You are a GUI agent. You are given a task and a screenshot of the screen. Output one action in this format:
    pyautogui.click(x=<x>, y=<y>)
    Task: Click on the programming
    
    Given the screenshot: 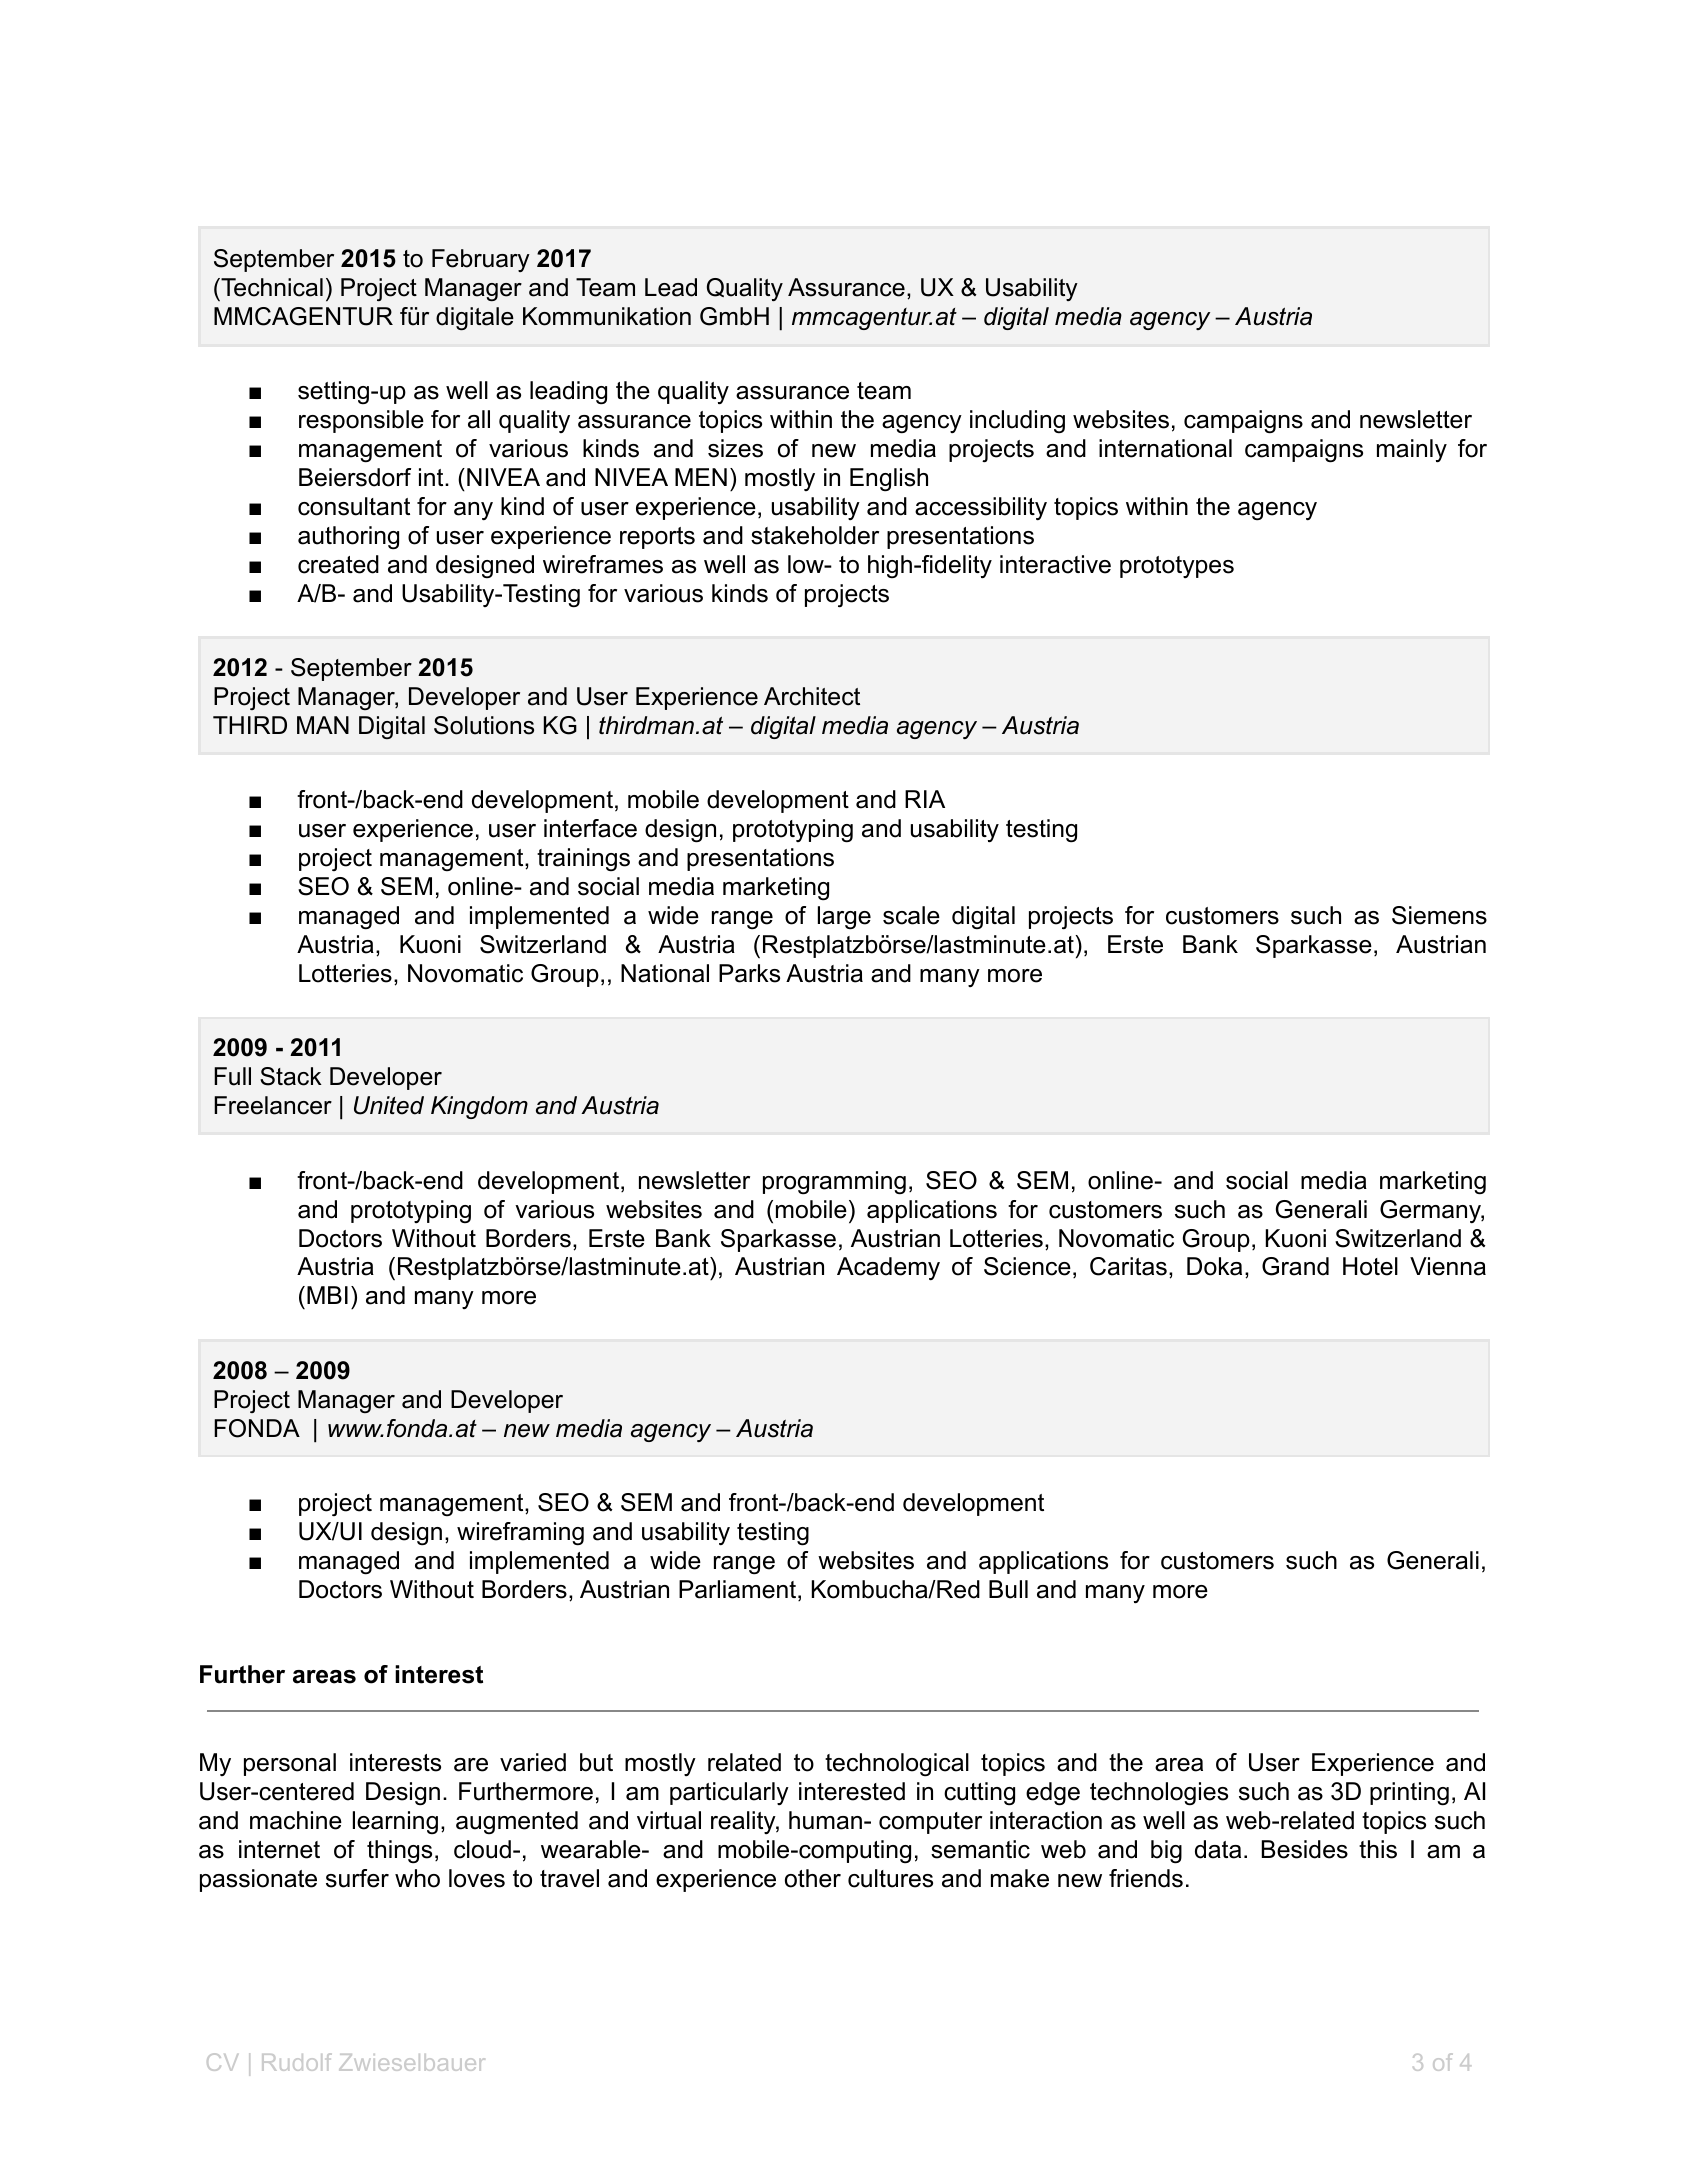 What is the action you would take?
    pyautogui.click(x=834, y=1183)
